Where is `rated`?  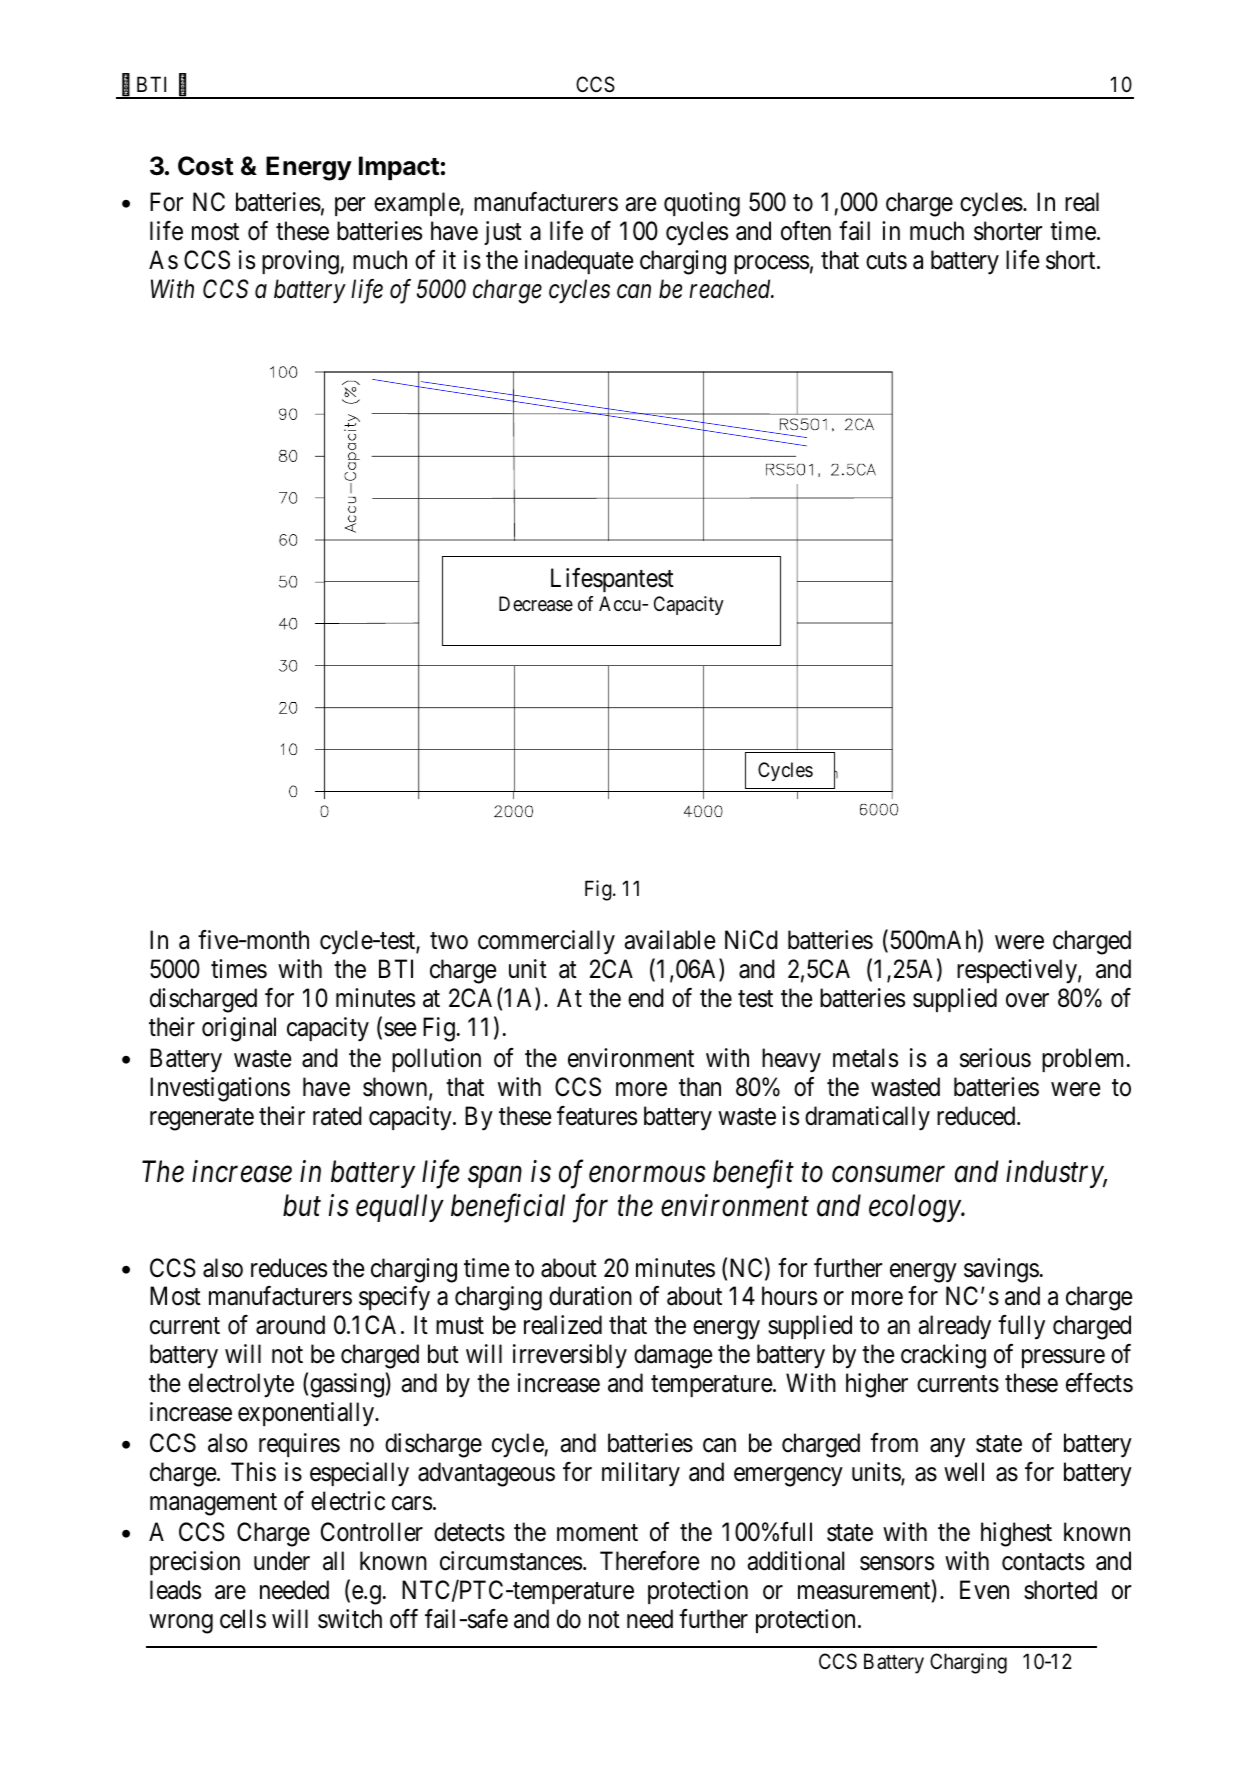
rated is located at coordinates (337, 1116).
